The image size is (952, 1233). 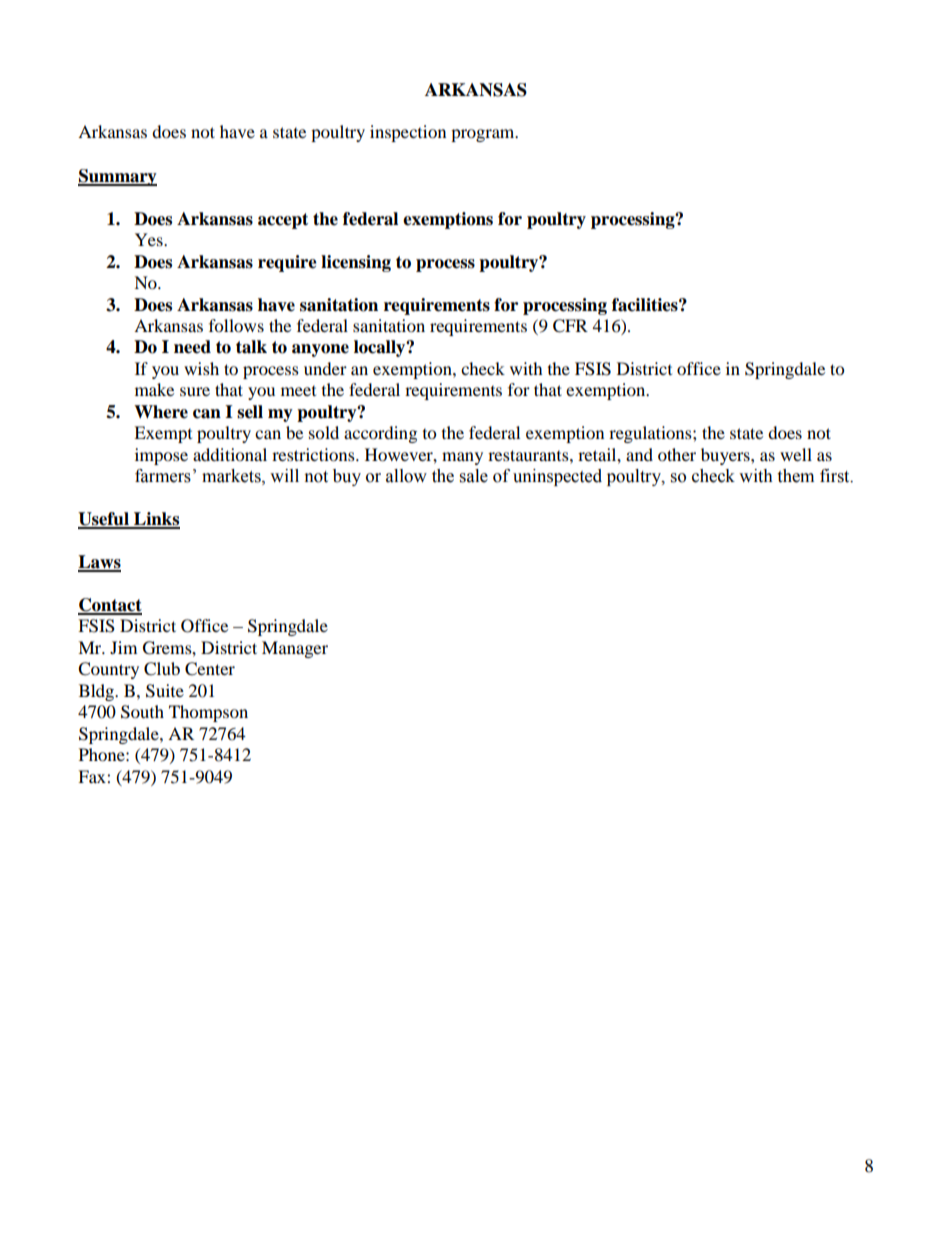 What do you see at coordinates (570, 326) in the image?
I see `CFR` at bounding box center [570, 326].
